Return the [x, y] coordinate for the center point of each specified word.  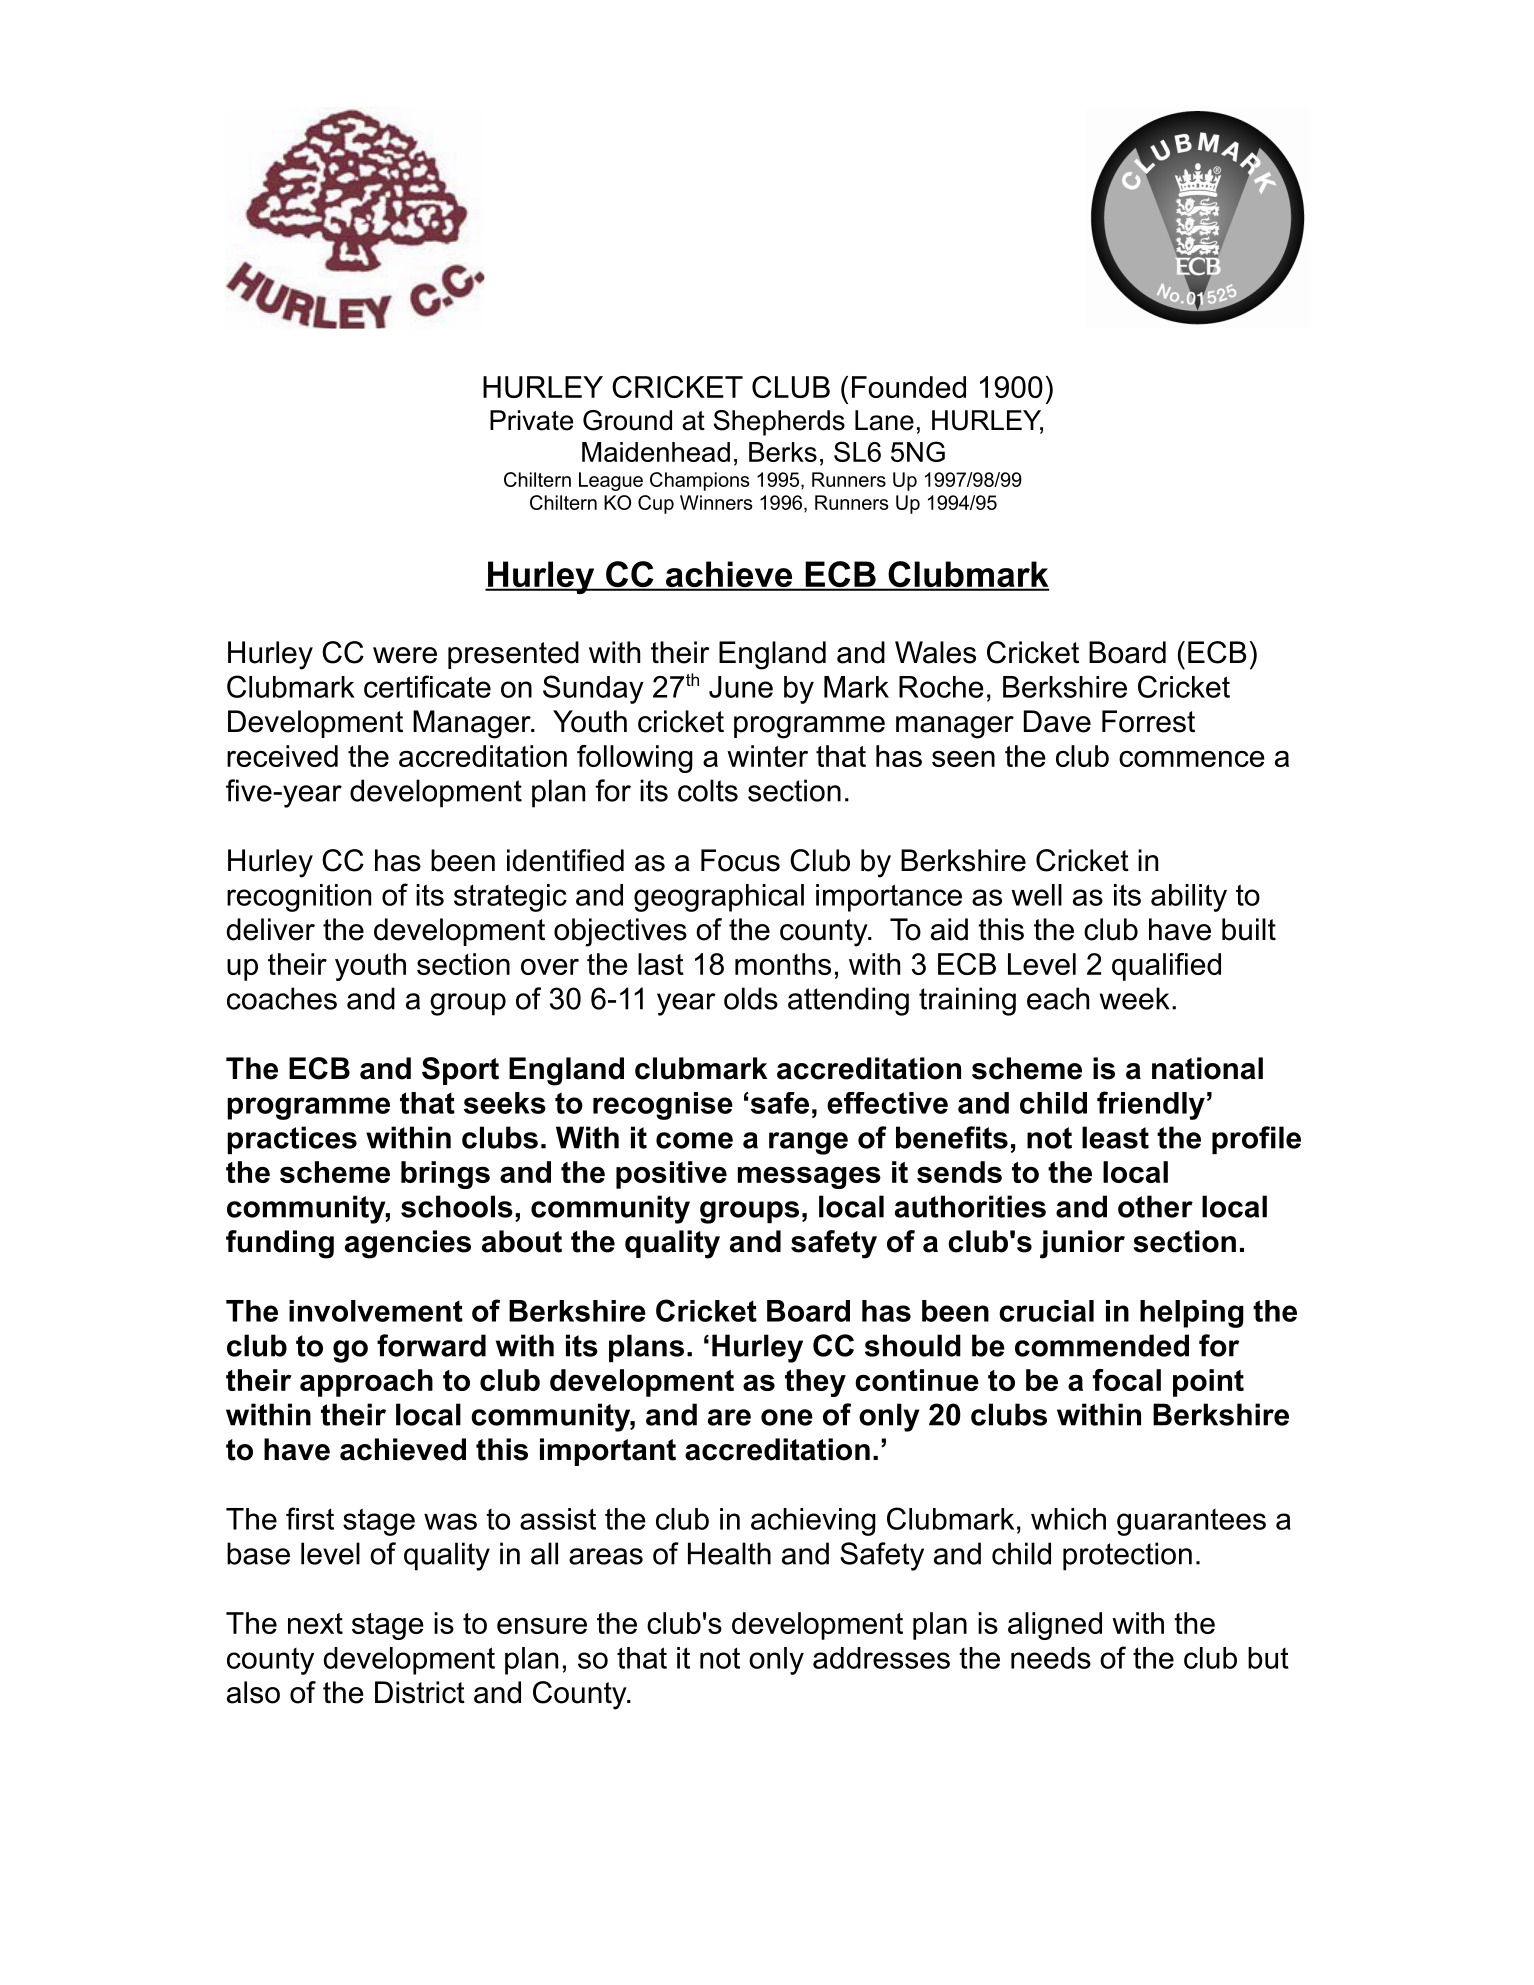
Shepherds [779, 423]
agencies [408, 1244]
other [1155, 1206]
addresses [881, 1658]
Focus [740, 860]
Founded [909, 387]
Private [531, 420]
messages [809, 1178]
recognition [299, 898]
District [420, 1692]
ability [1189, 898]
